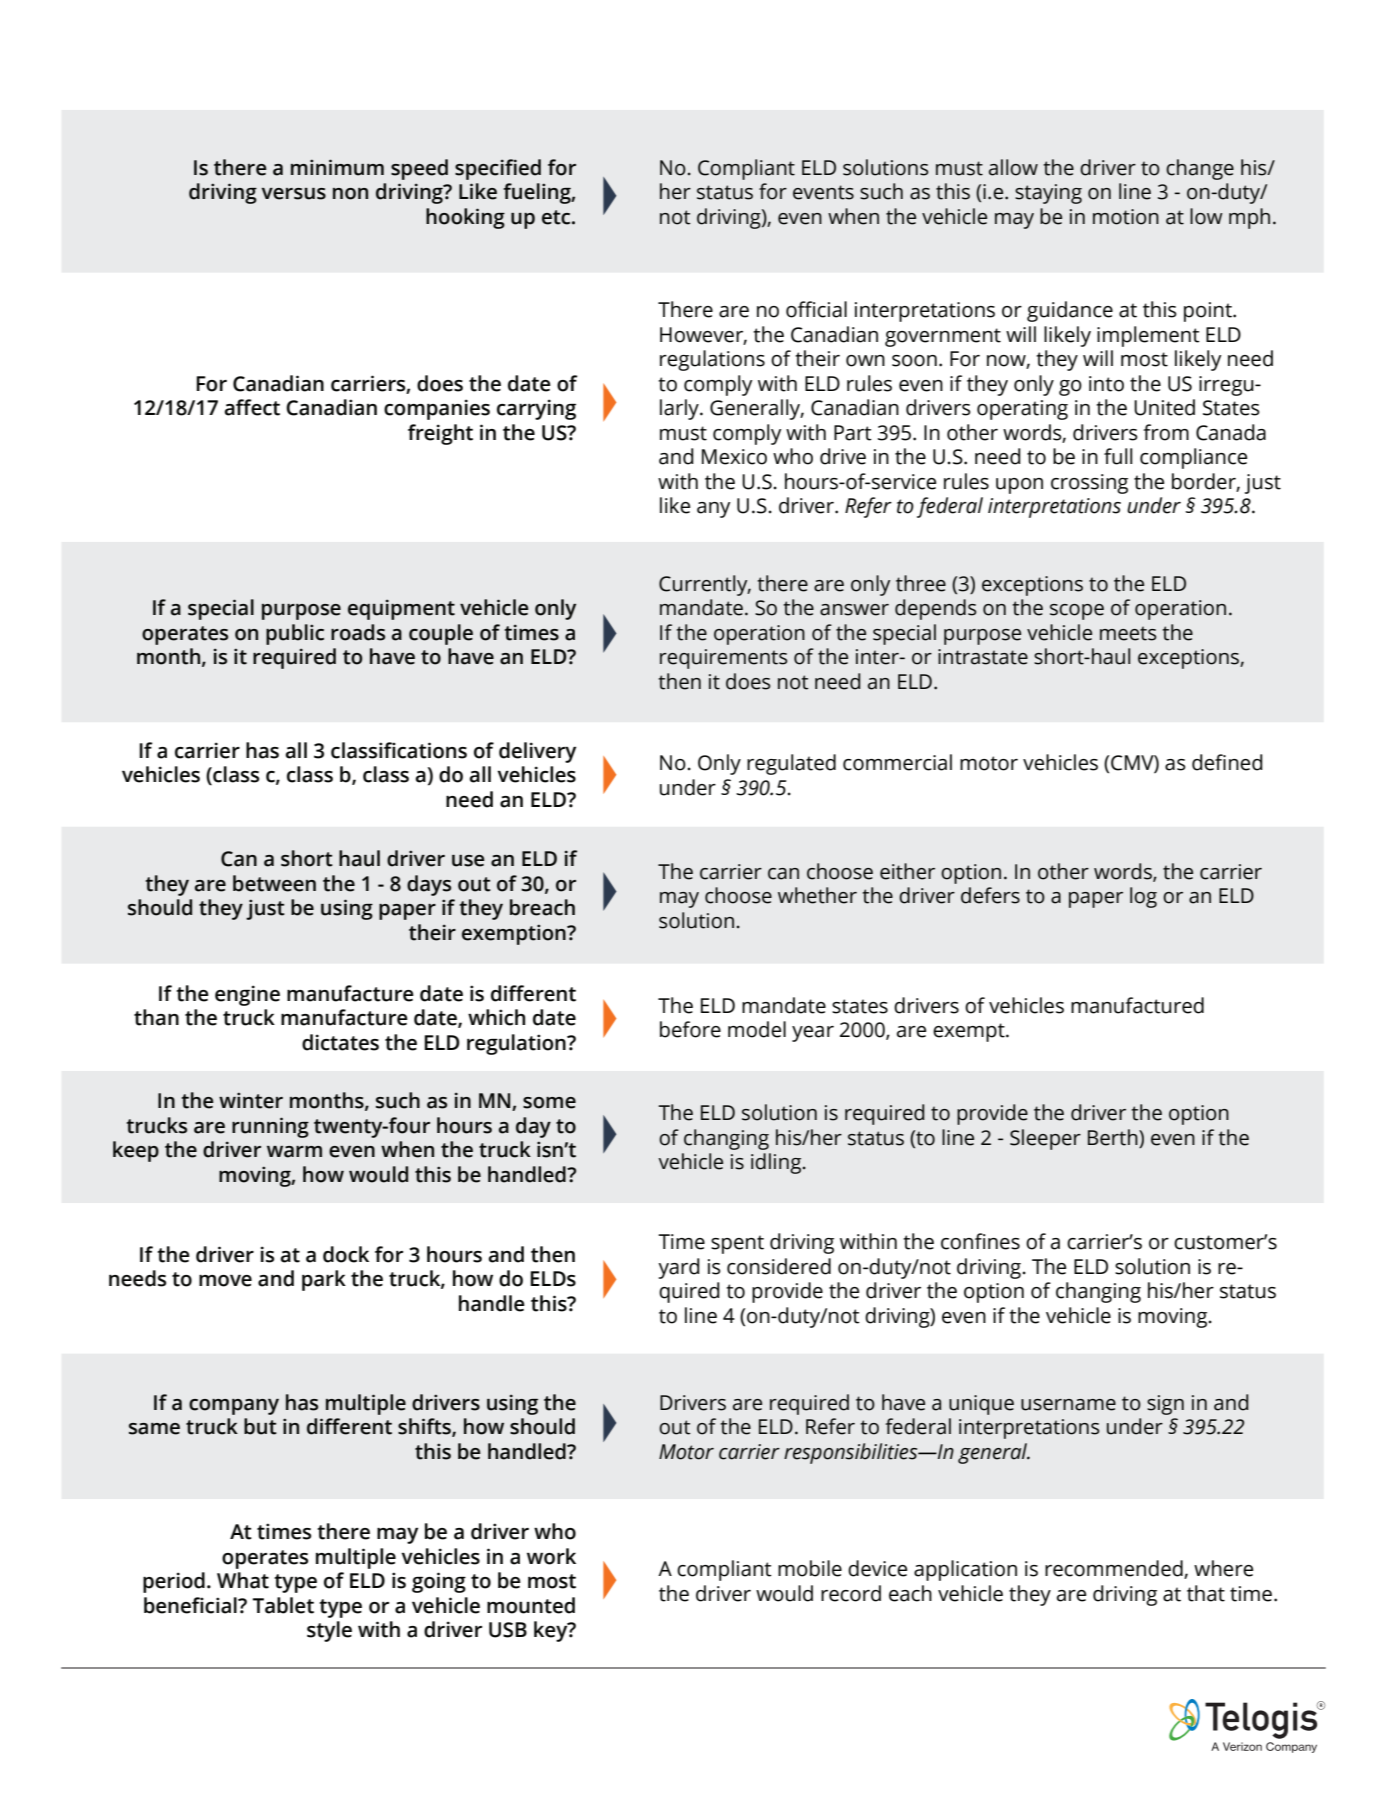 This screenshot has width=1387, height=1795. Describe the element at coordinates (243, 1580) in the screenshot. I see `What` at that location.
